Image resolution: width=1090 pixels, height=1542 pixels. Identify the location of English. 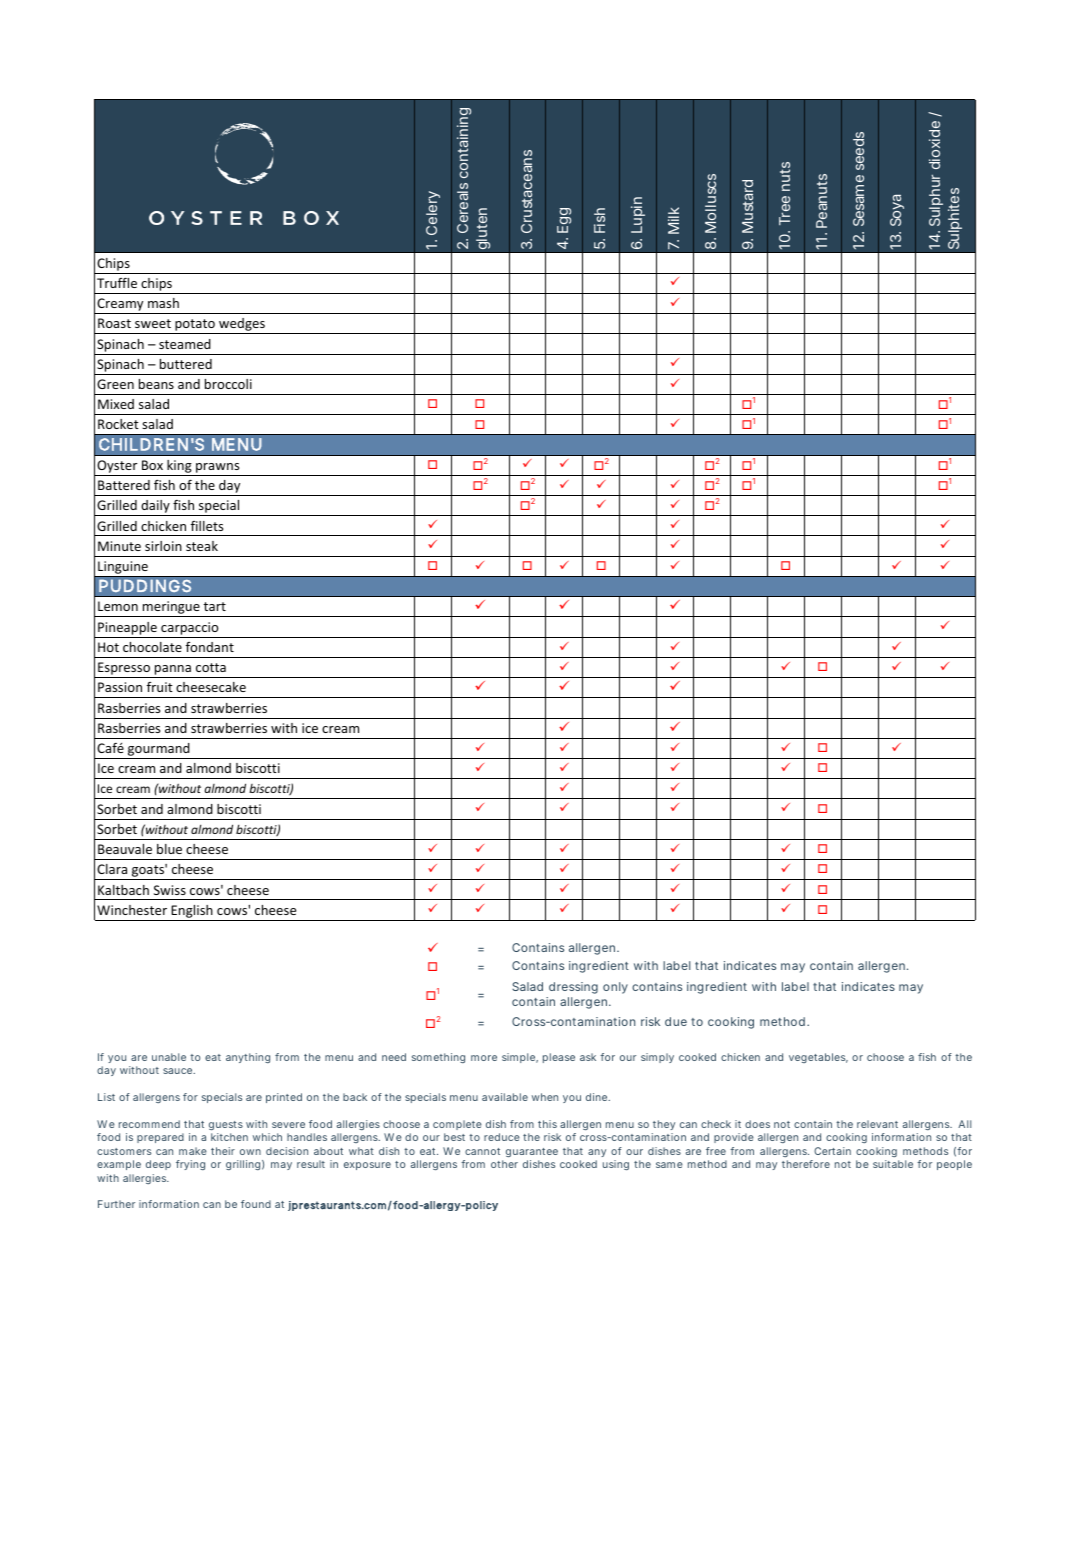
(192, 911).
